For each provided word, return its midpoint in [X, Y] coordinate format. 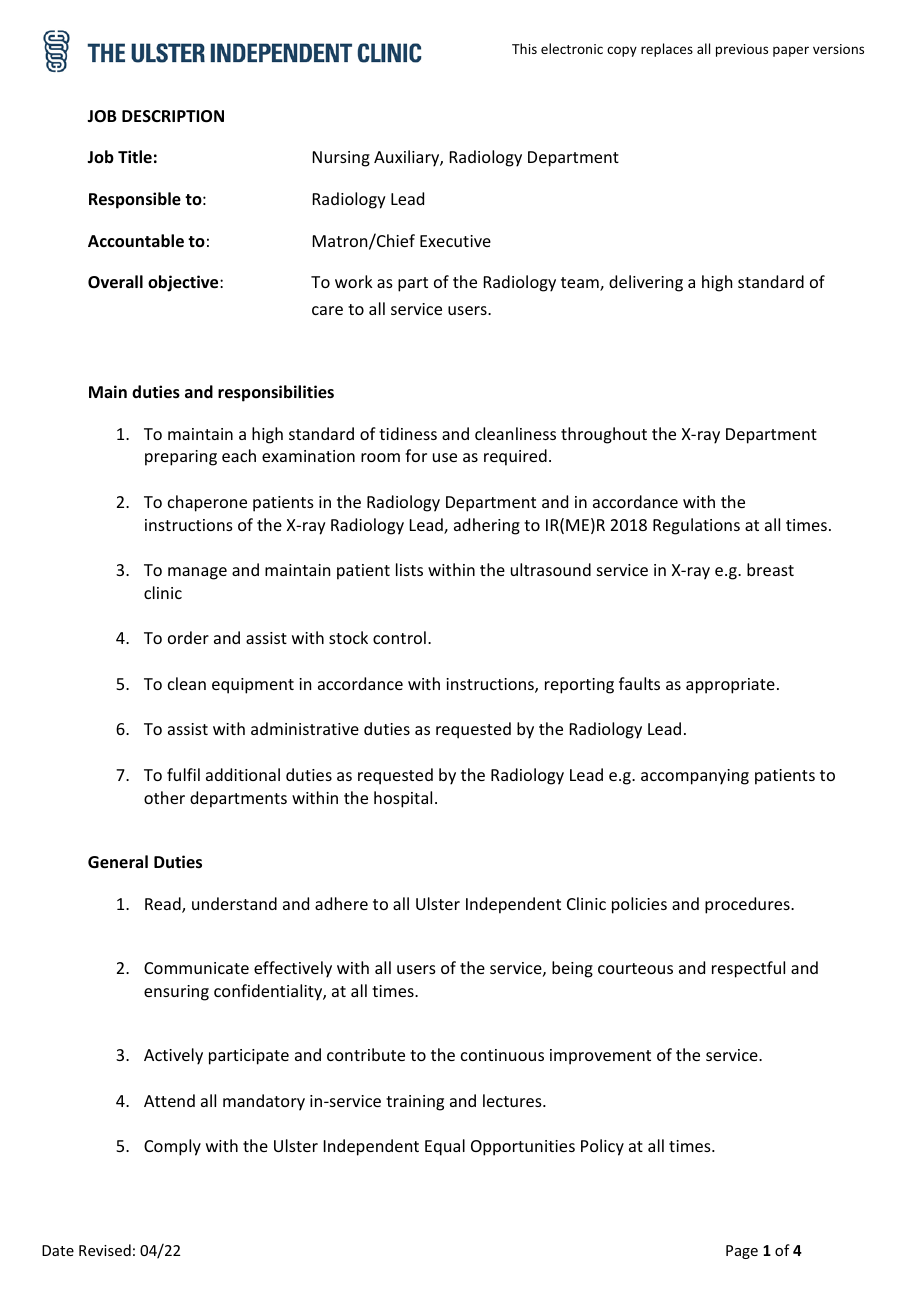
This [524, 48]
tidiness [408, 433]
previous [742, 50]
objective [184, 283]
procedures [748, 905]
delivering [646, 283]
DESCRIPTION [173, 116]
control [399, 637]
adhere [341, 903]
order [188, 637]
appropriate [730, 686]
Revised [105, 1250]
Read [164, 905]
